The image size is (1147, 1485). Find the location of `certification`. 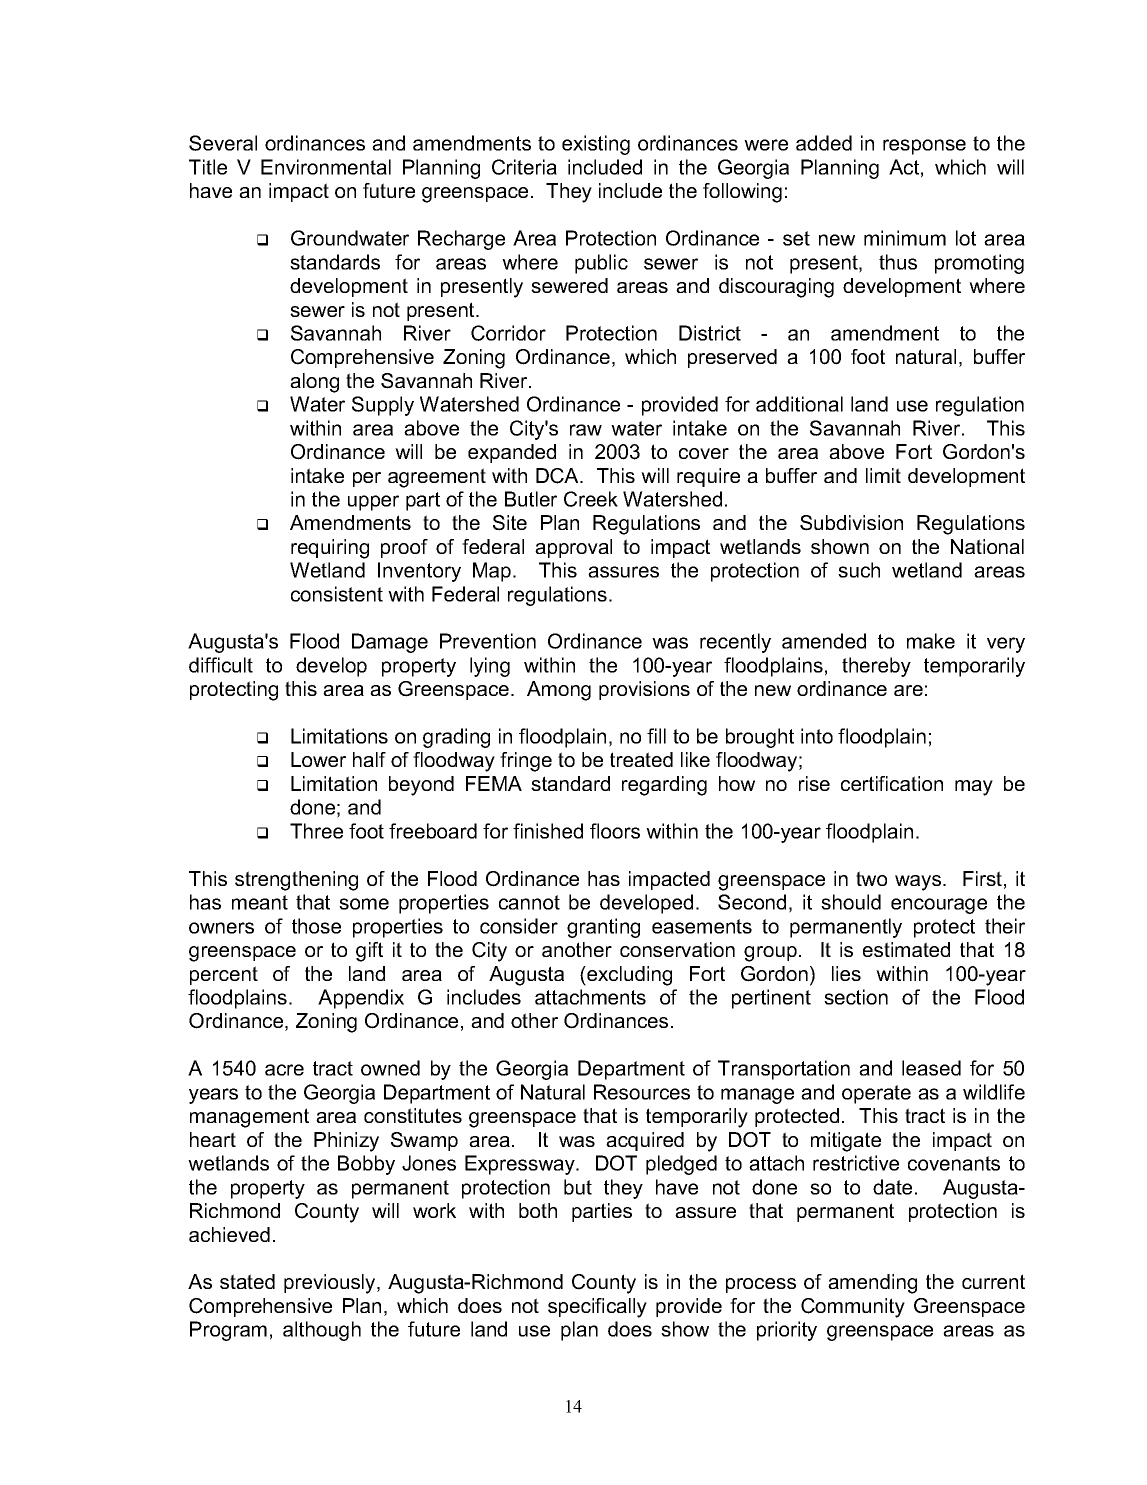

certification is located at coordinates (892, 783).
